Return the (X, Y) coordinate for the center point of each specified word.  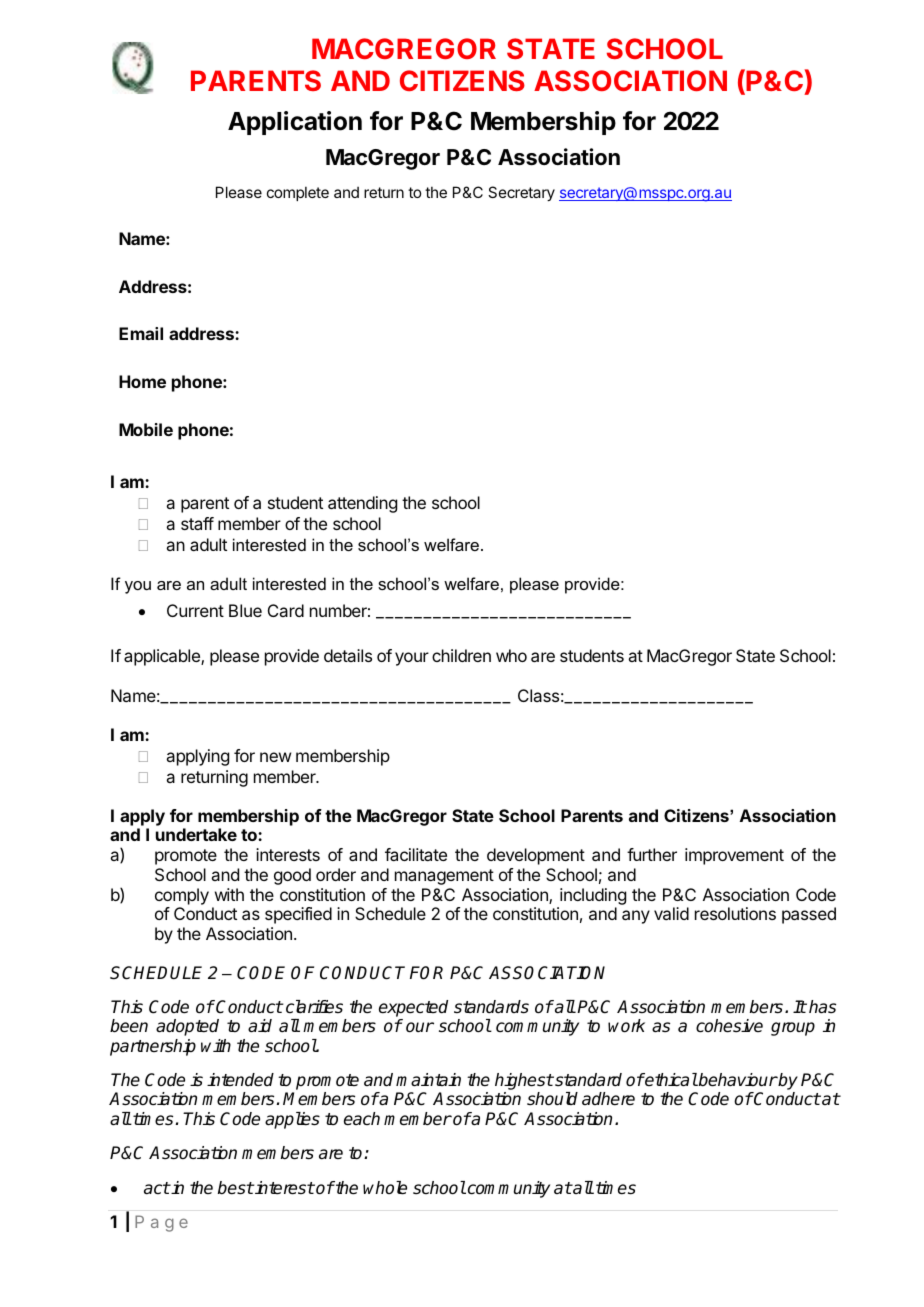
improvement (734, 856)
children (461, 655)
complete (298, 193)
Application (295, 123)
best (236, 1188)
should (552, 1099)
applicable (163, 657)
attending (362, 504)
